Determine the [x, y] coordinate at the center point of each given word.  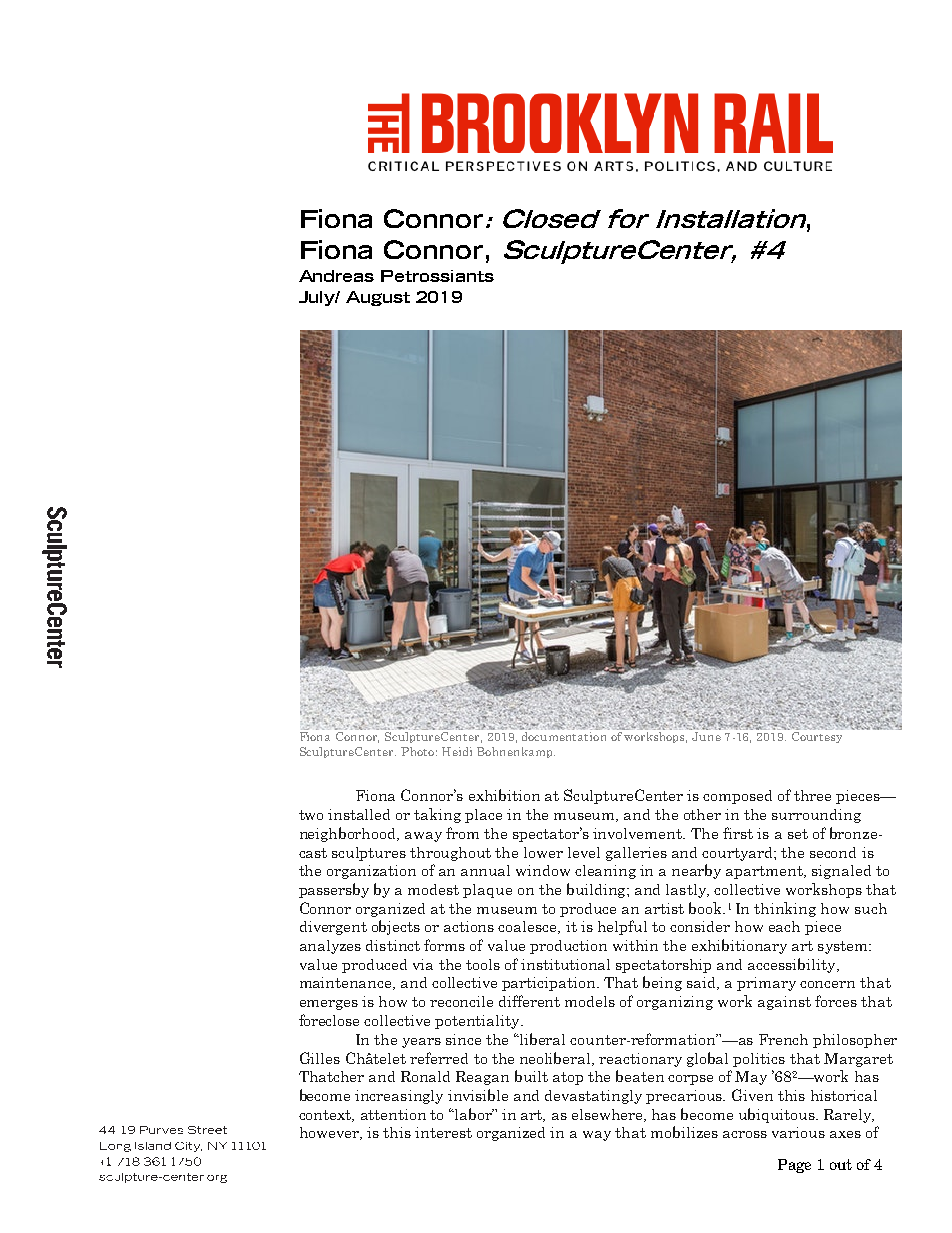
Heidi [457, 751]
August [378, 298]
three [812, 795]
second [833, 852]
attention [393, 1114]
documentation [564, 736]
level [584, 852]
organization [371, 872]
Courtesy [817, 737]
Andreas [336, 276]
